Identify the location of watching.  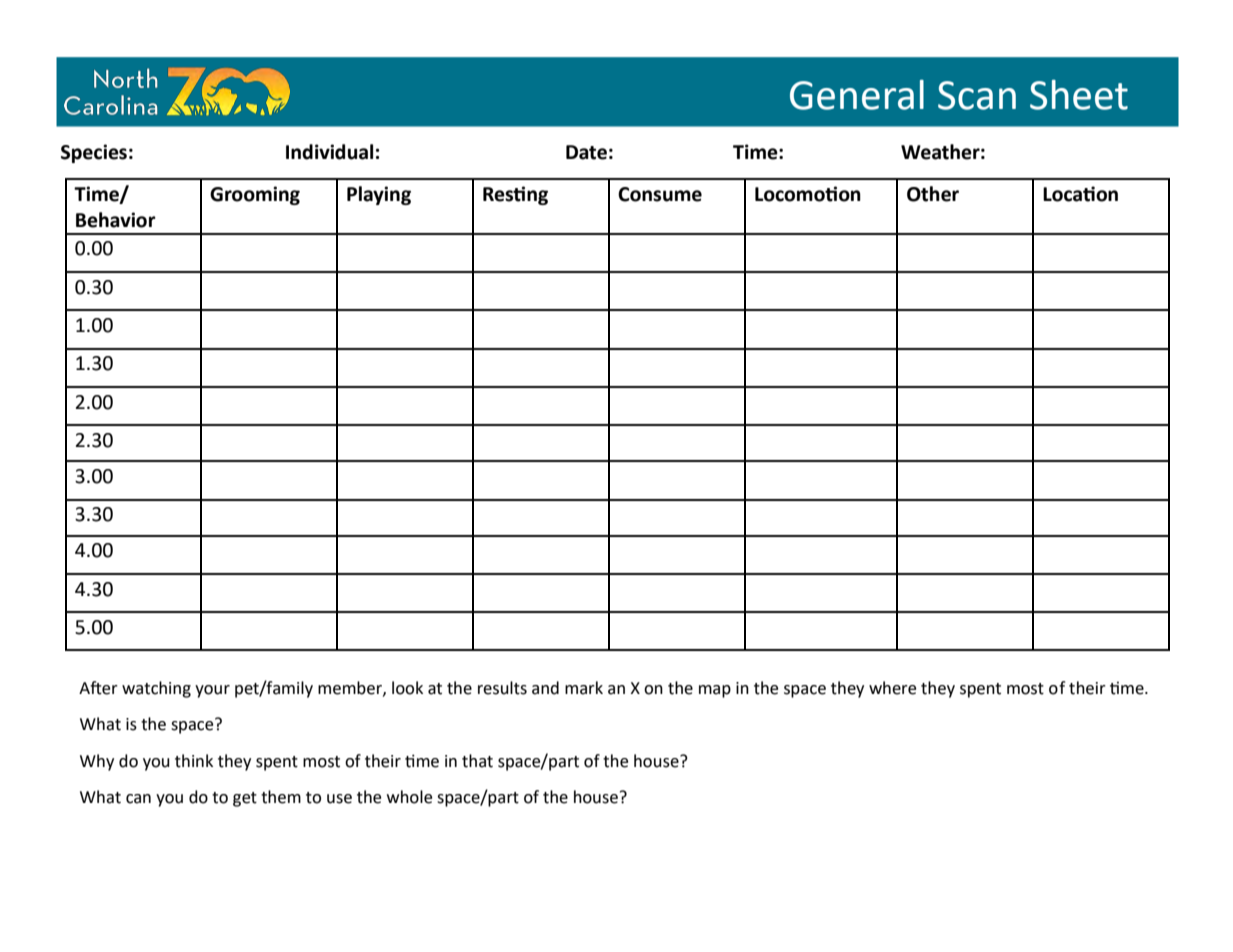
(156, 689).
